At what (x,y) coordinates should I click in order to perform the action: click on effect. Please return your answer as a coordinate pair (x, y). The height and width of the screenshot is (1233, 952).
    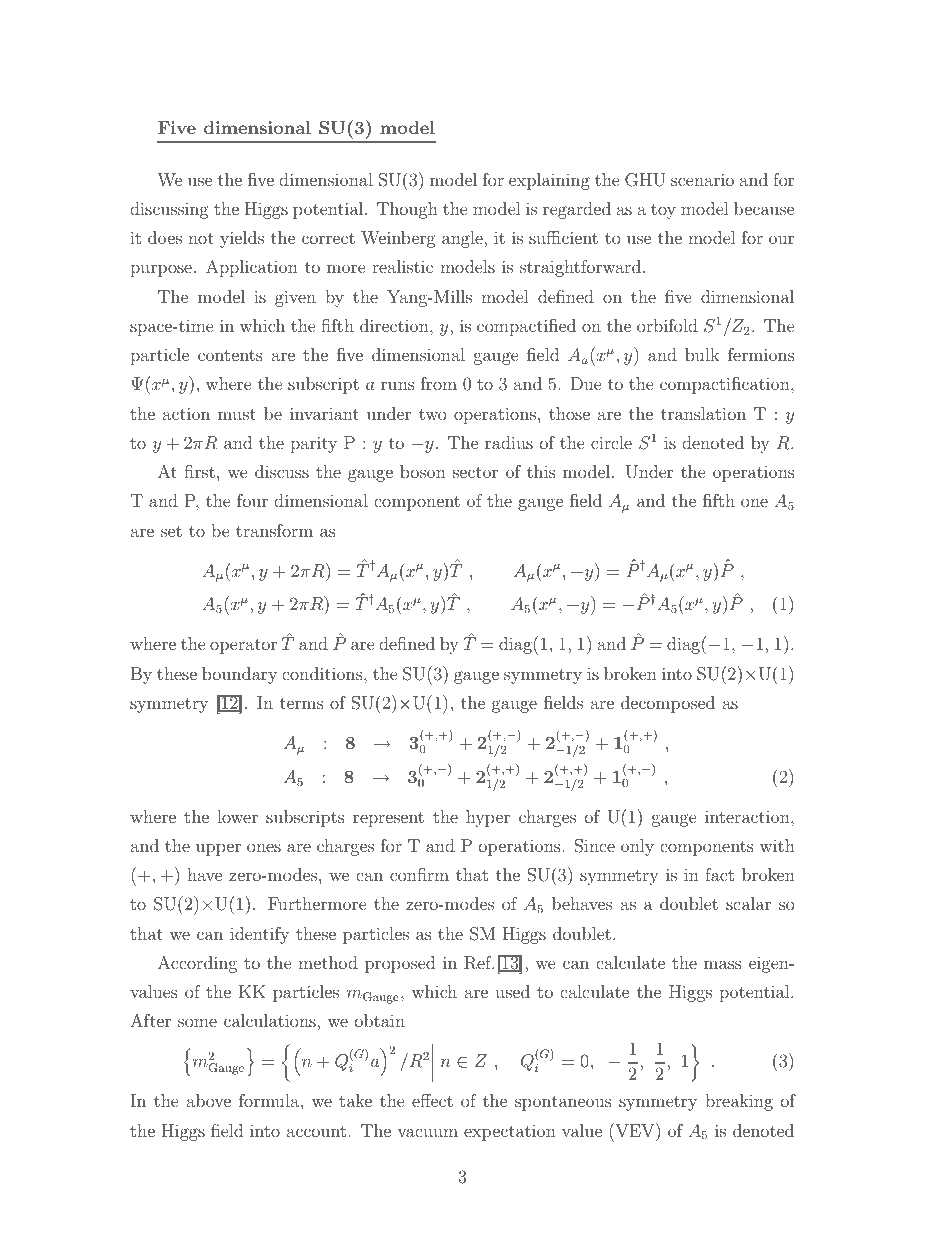
    Looking at the image, I should click on (432, 1100).
